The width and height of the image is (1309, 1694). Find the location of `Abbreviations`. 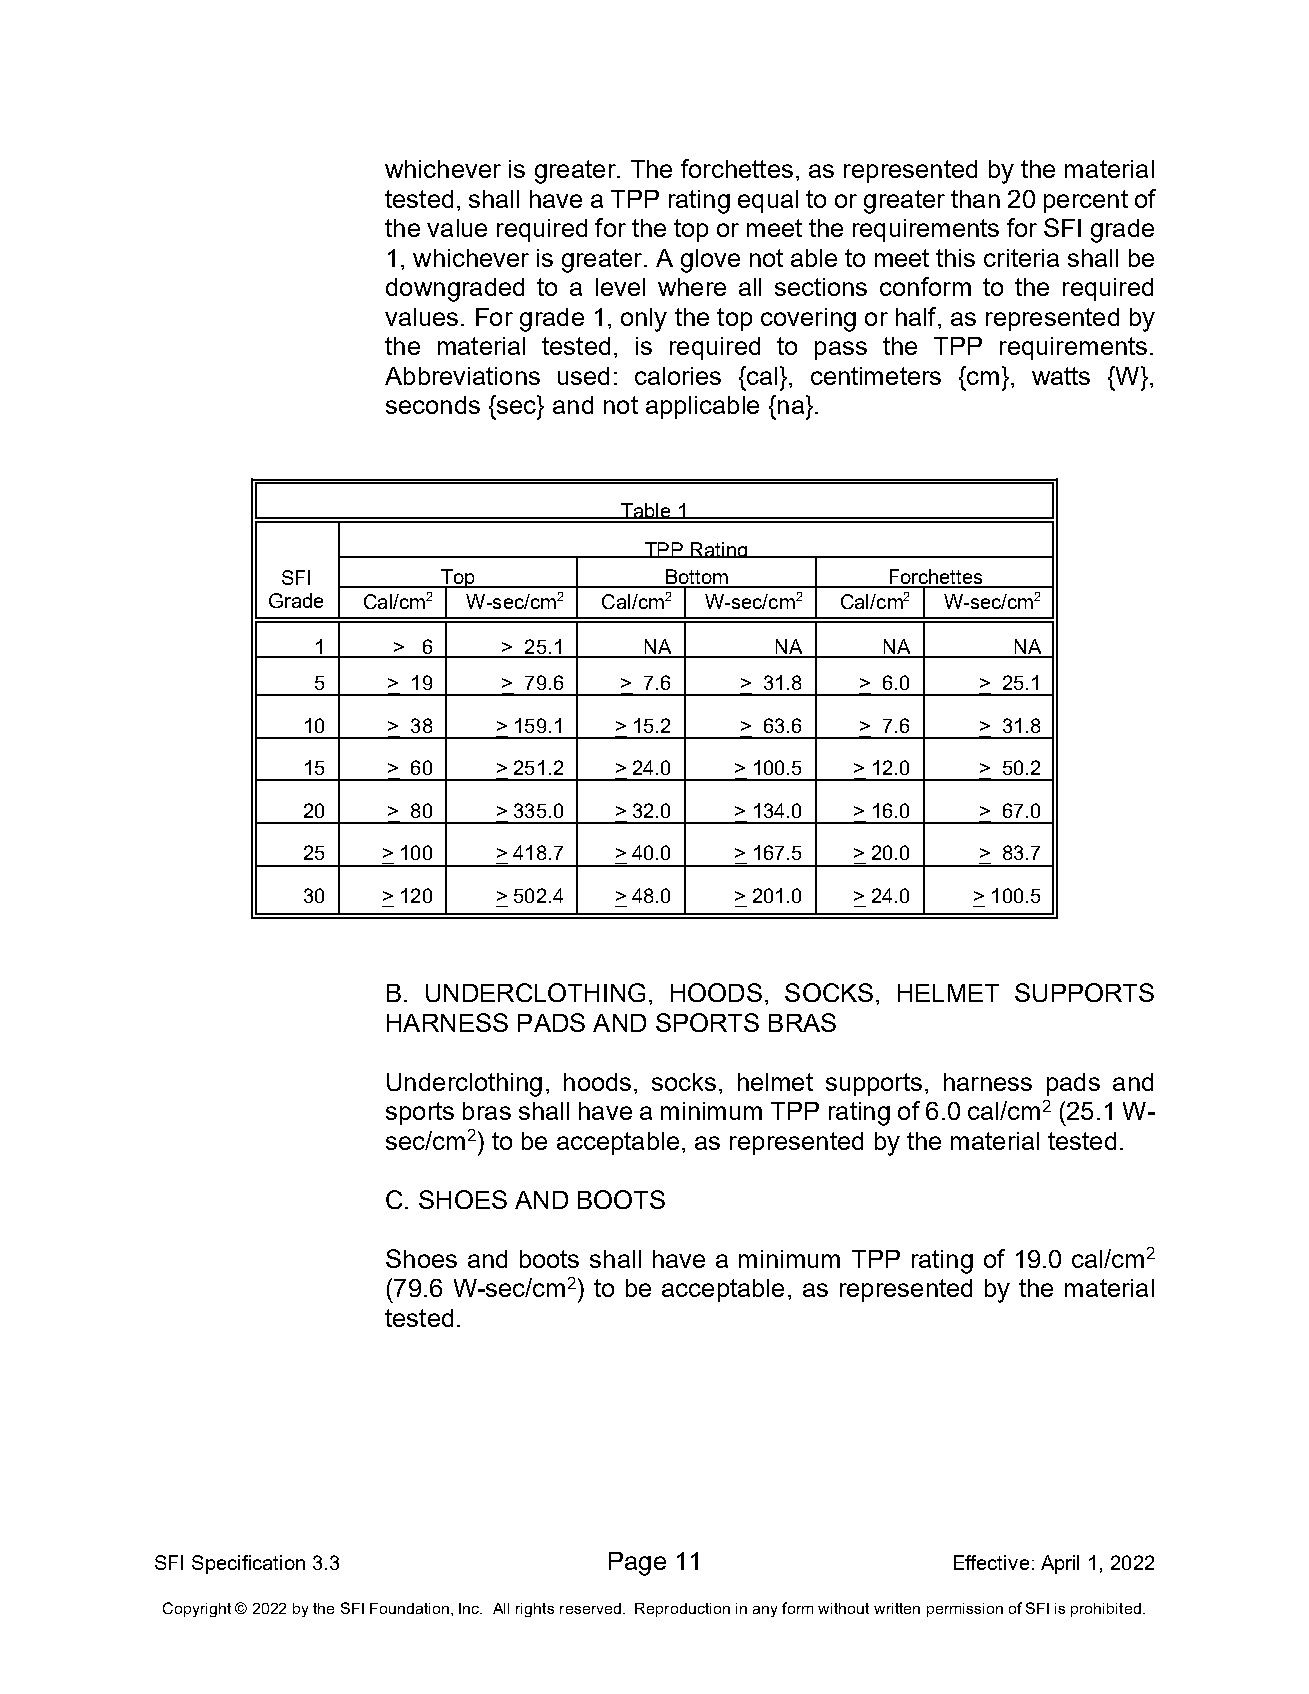

Abbreviations is located at coordinates (462, 376).
